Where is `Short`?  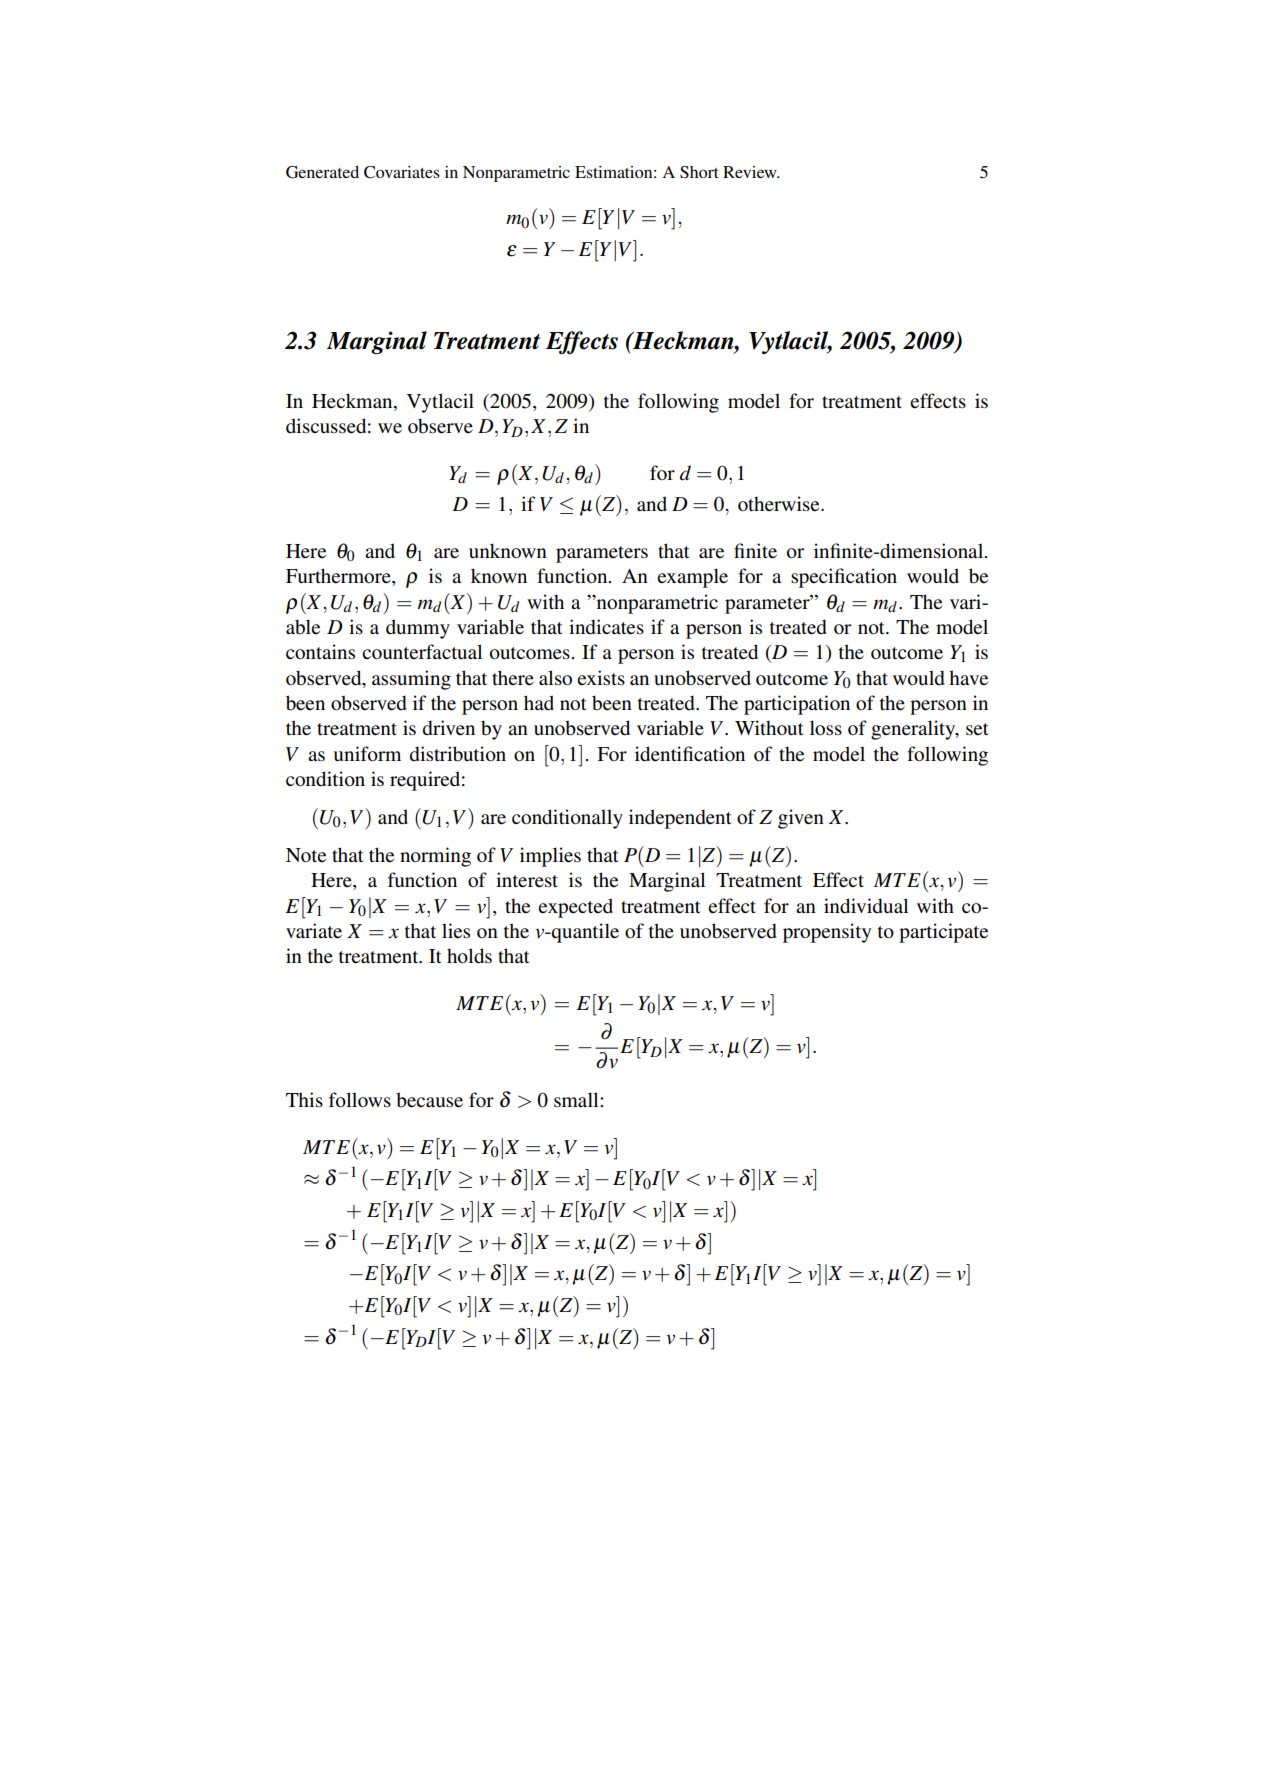 Short is located at coordinates (699, 172).
